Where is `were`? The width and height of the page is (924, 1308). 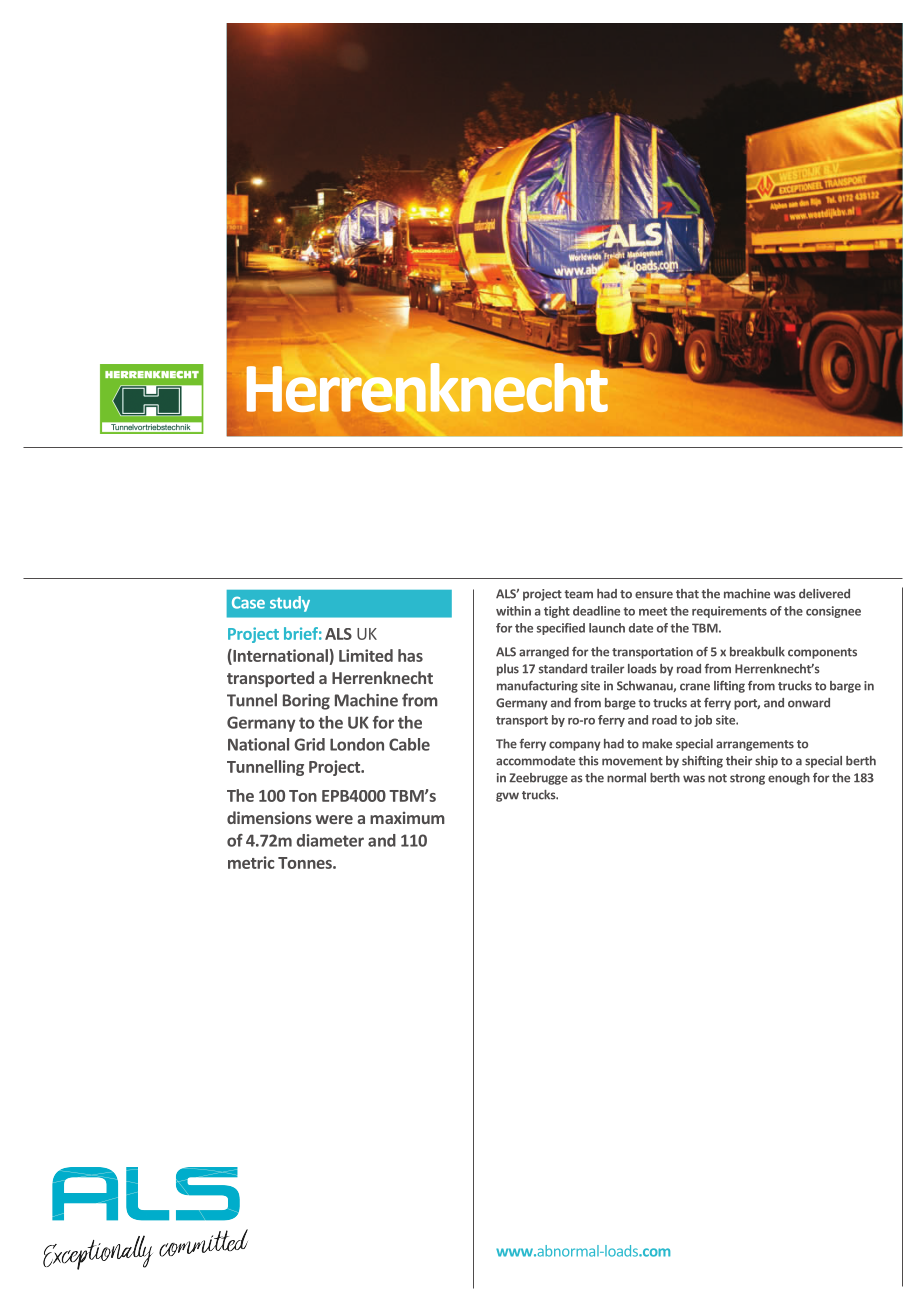
were is located at coordinates (334, 819).
